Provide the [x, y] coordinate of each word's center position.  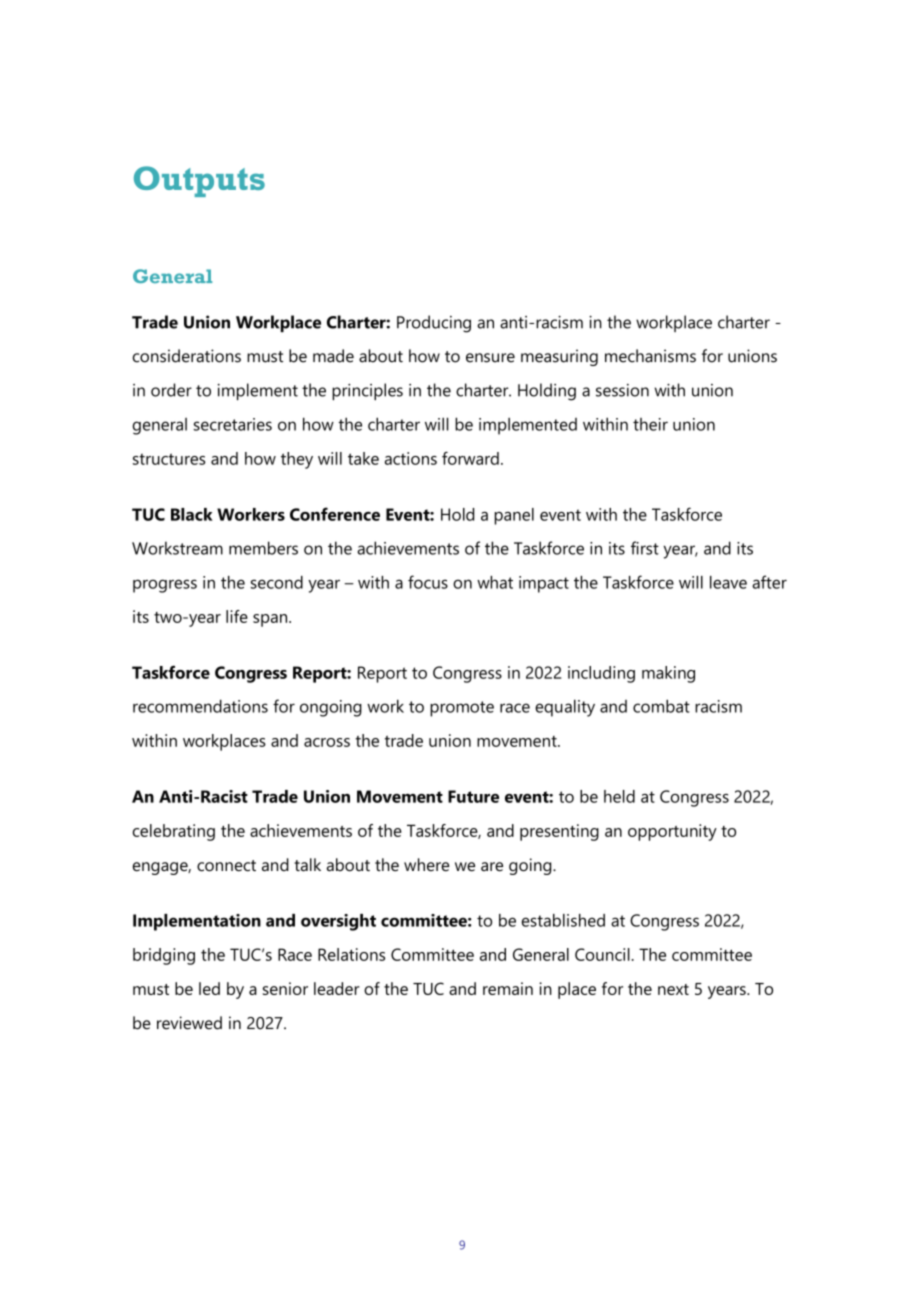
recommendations [200, 706]
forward [470, 458]
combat [661, 706]
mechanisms [650, 356]
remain [508, 988]
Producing [434, 324]
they [297, 460]
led [209, 988]
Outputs [199, 181]
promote [462, 709]
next [673, 989]
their [650, 424]
